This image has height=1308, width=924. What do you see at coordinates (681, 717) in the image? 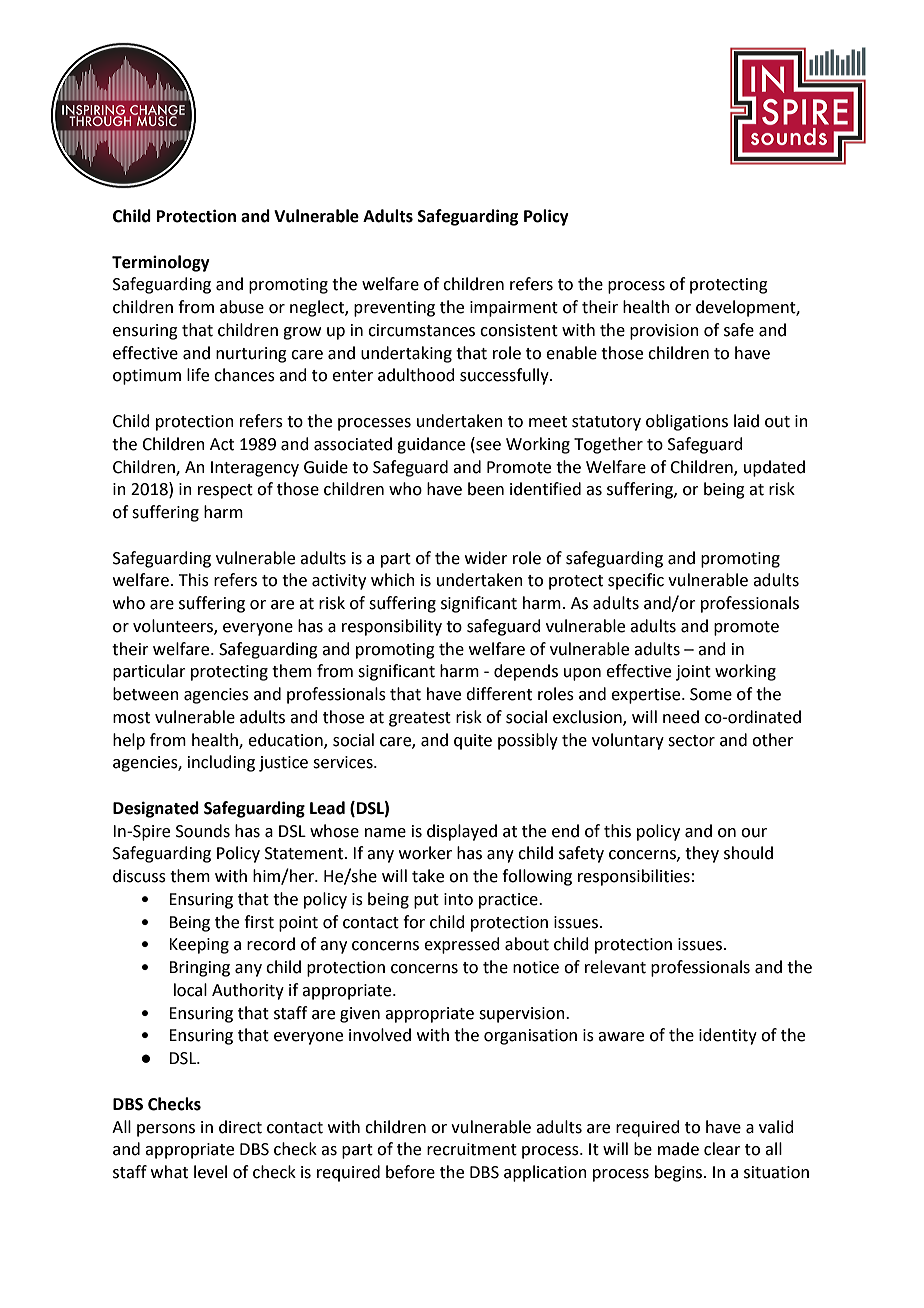
I see `need` at bounding box center [681, 717].
